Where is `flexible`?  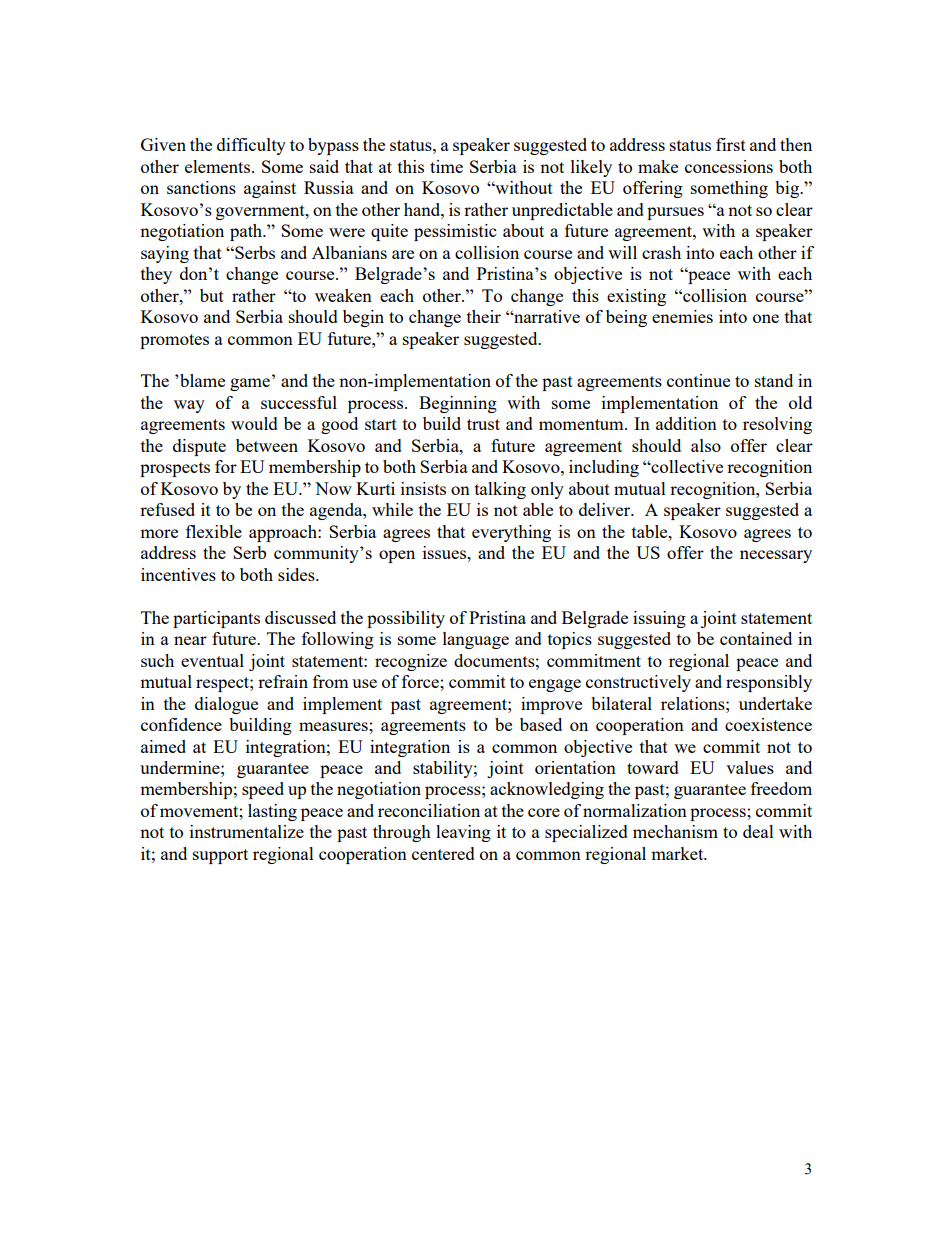
flexible is located at coordinates (214, 531).
